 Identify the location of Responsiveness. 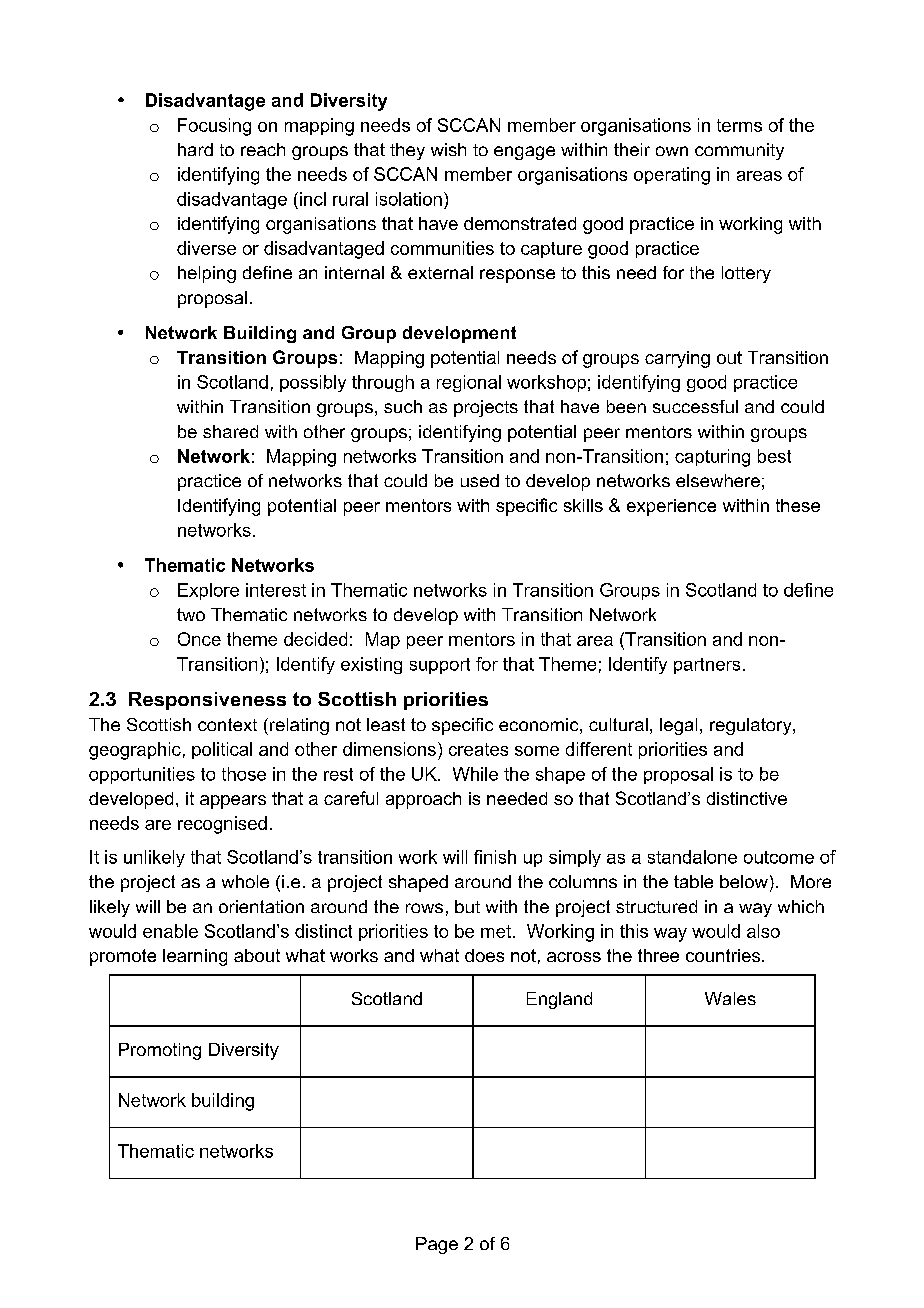
(207, 701).
